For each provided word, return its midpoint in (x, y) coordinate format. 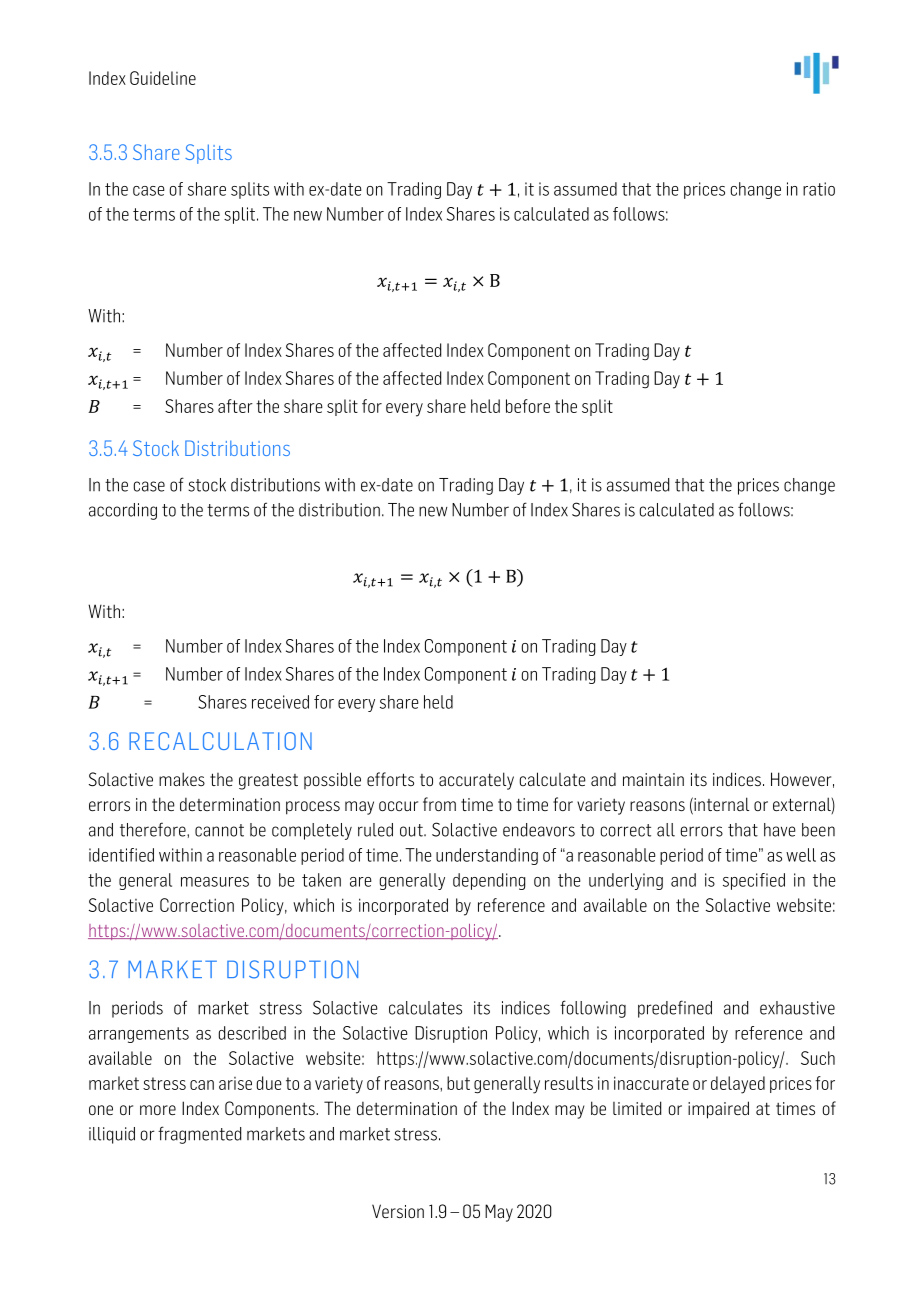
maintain (653, 779)
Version (398, 1211)
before (528, 406)
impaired (718, 1110)
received (280, 702)
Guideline (163, 78)
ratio (819, 189)
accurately (476, 781)
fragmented (199, 1135)
